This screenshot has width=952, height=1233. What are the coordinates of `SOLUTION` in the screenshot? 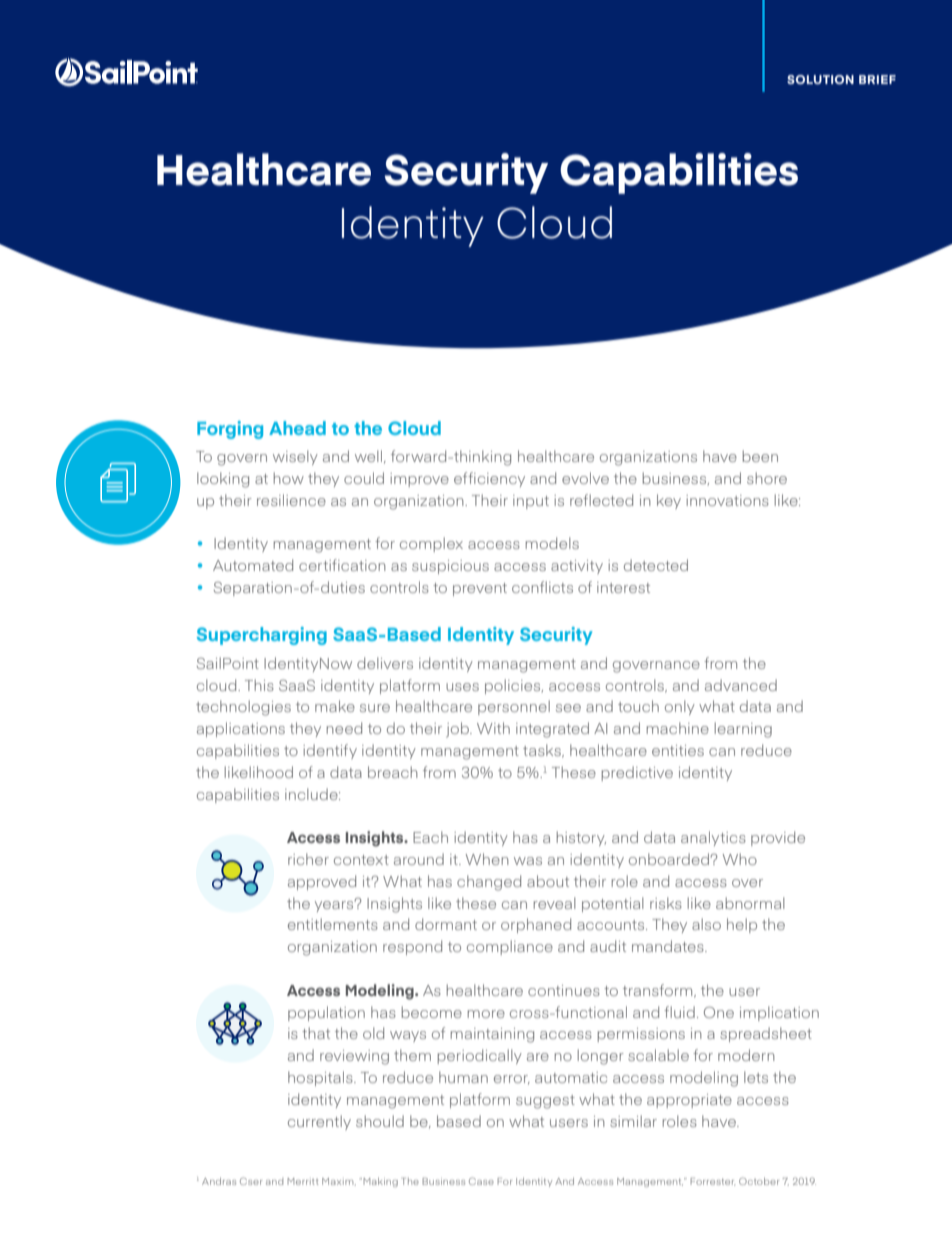 It's located at (820, 79).
